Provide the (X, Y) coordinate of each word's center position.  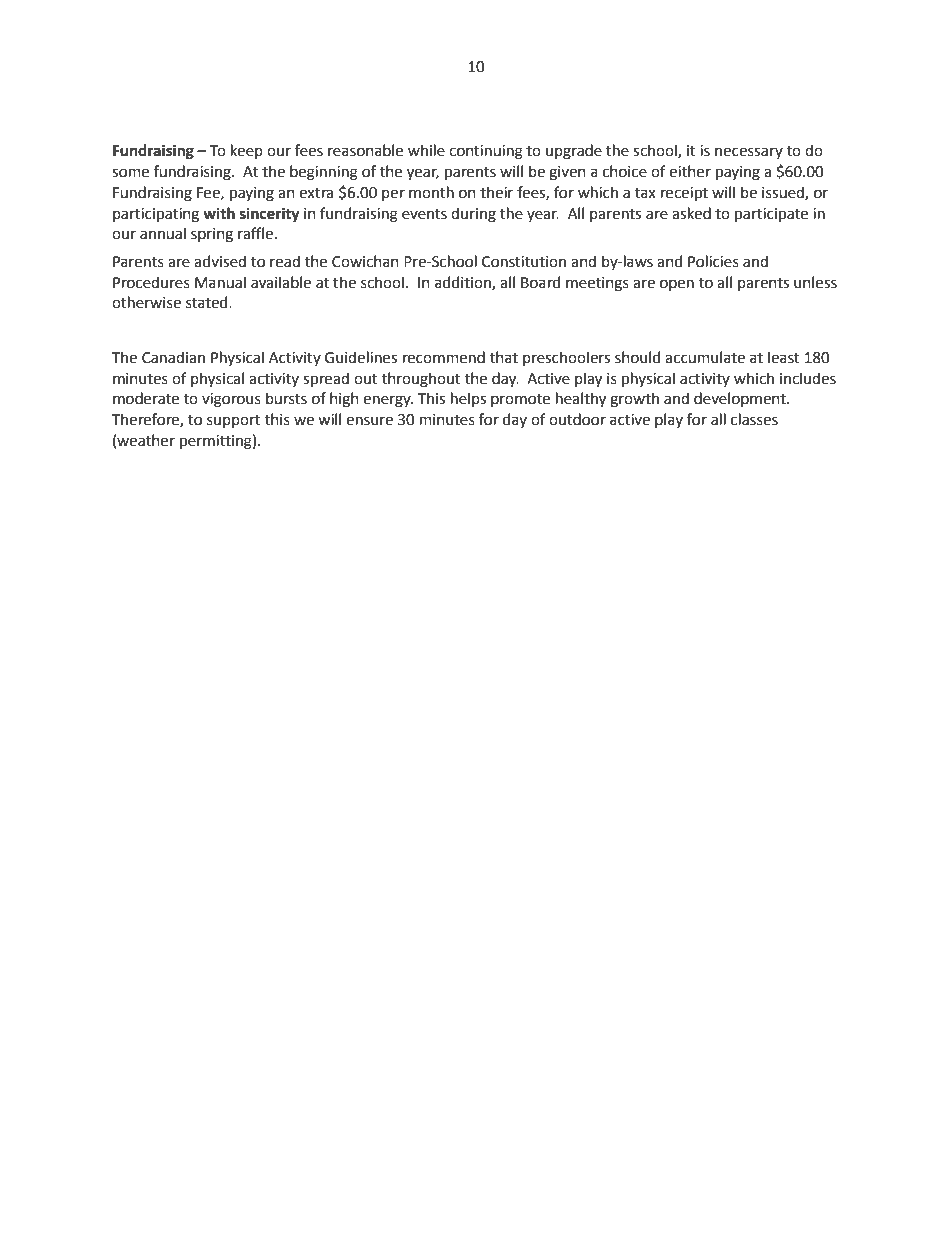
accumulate (705, 357)
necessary (749, 153)
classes (754, 419)
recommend (444, 357)
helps (468, 399)
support (234, 421)
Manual (220, 282)
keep (247, 151)
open (677, 285)
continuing (486, 152)
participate (771, 215)
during (473, 215)
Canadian (173, 357)
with (219, 213)
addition (464, 283)
